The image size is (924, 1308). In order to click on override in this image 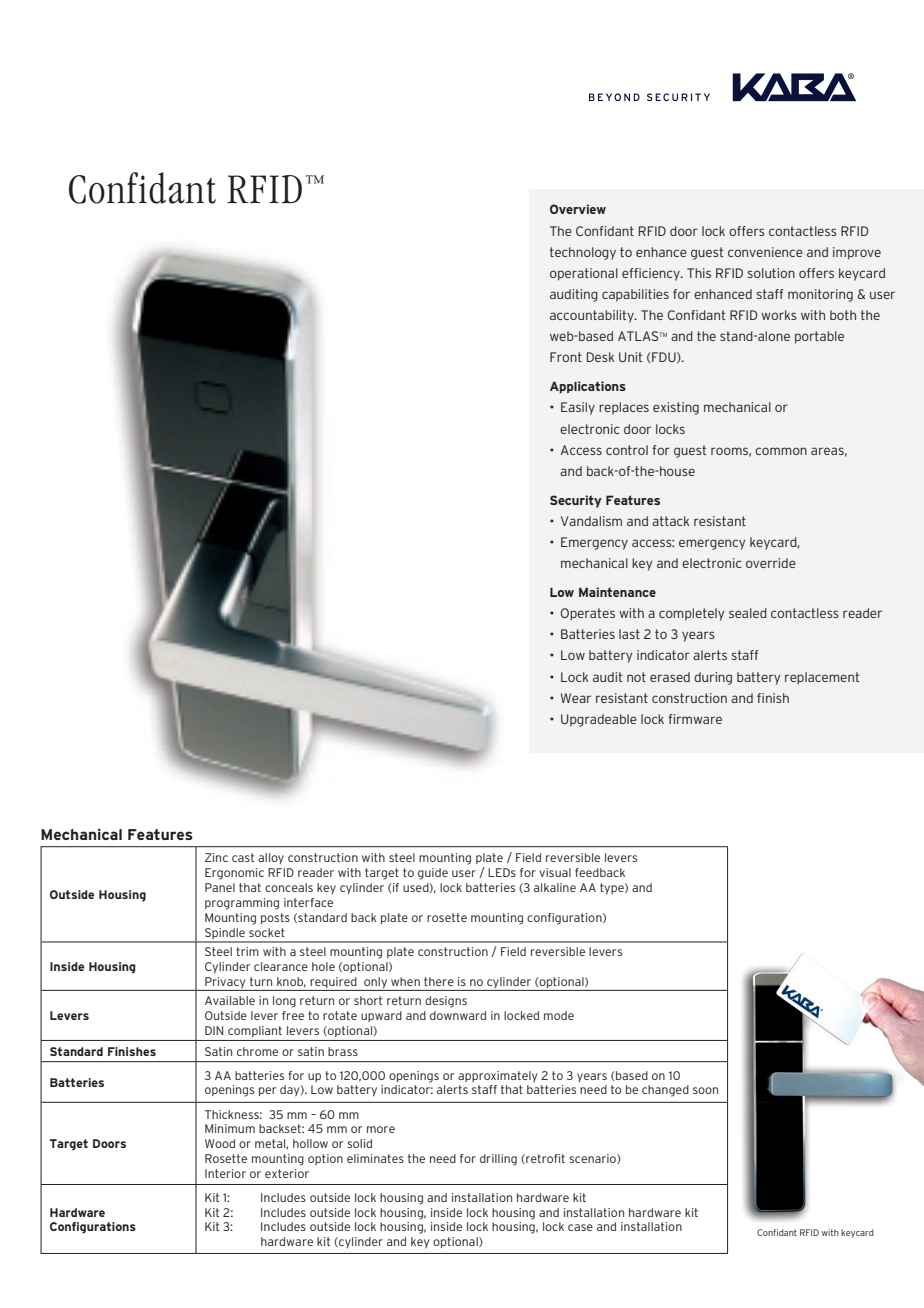, I will do `click(771, 563)`.
